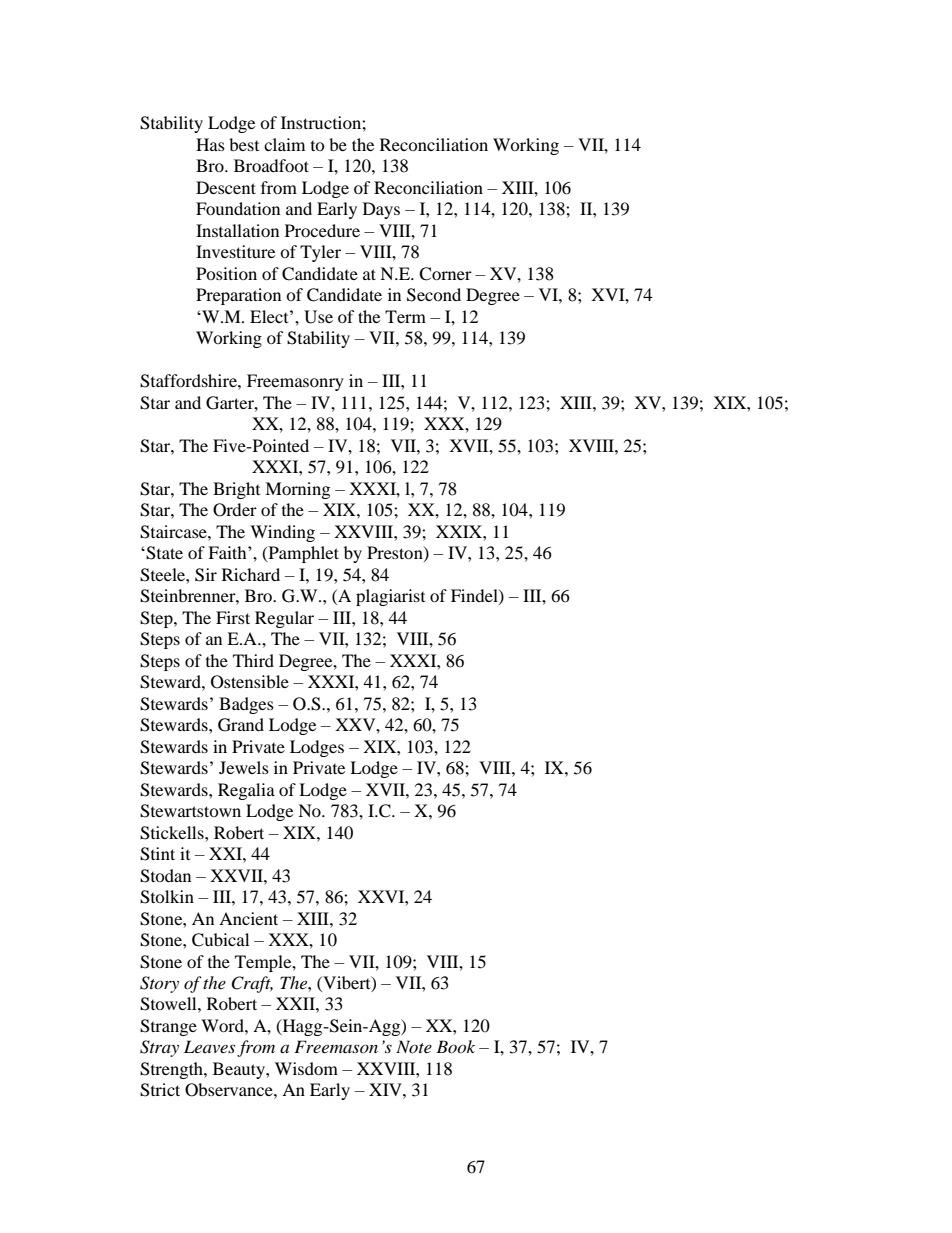 This screenshot has height=1233, width=952. Describe the element at coordinates (284, 619) in the screenshot. I see `Regular` at that location.
